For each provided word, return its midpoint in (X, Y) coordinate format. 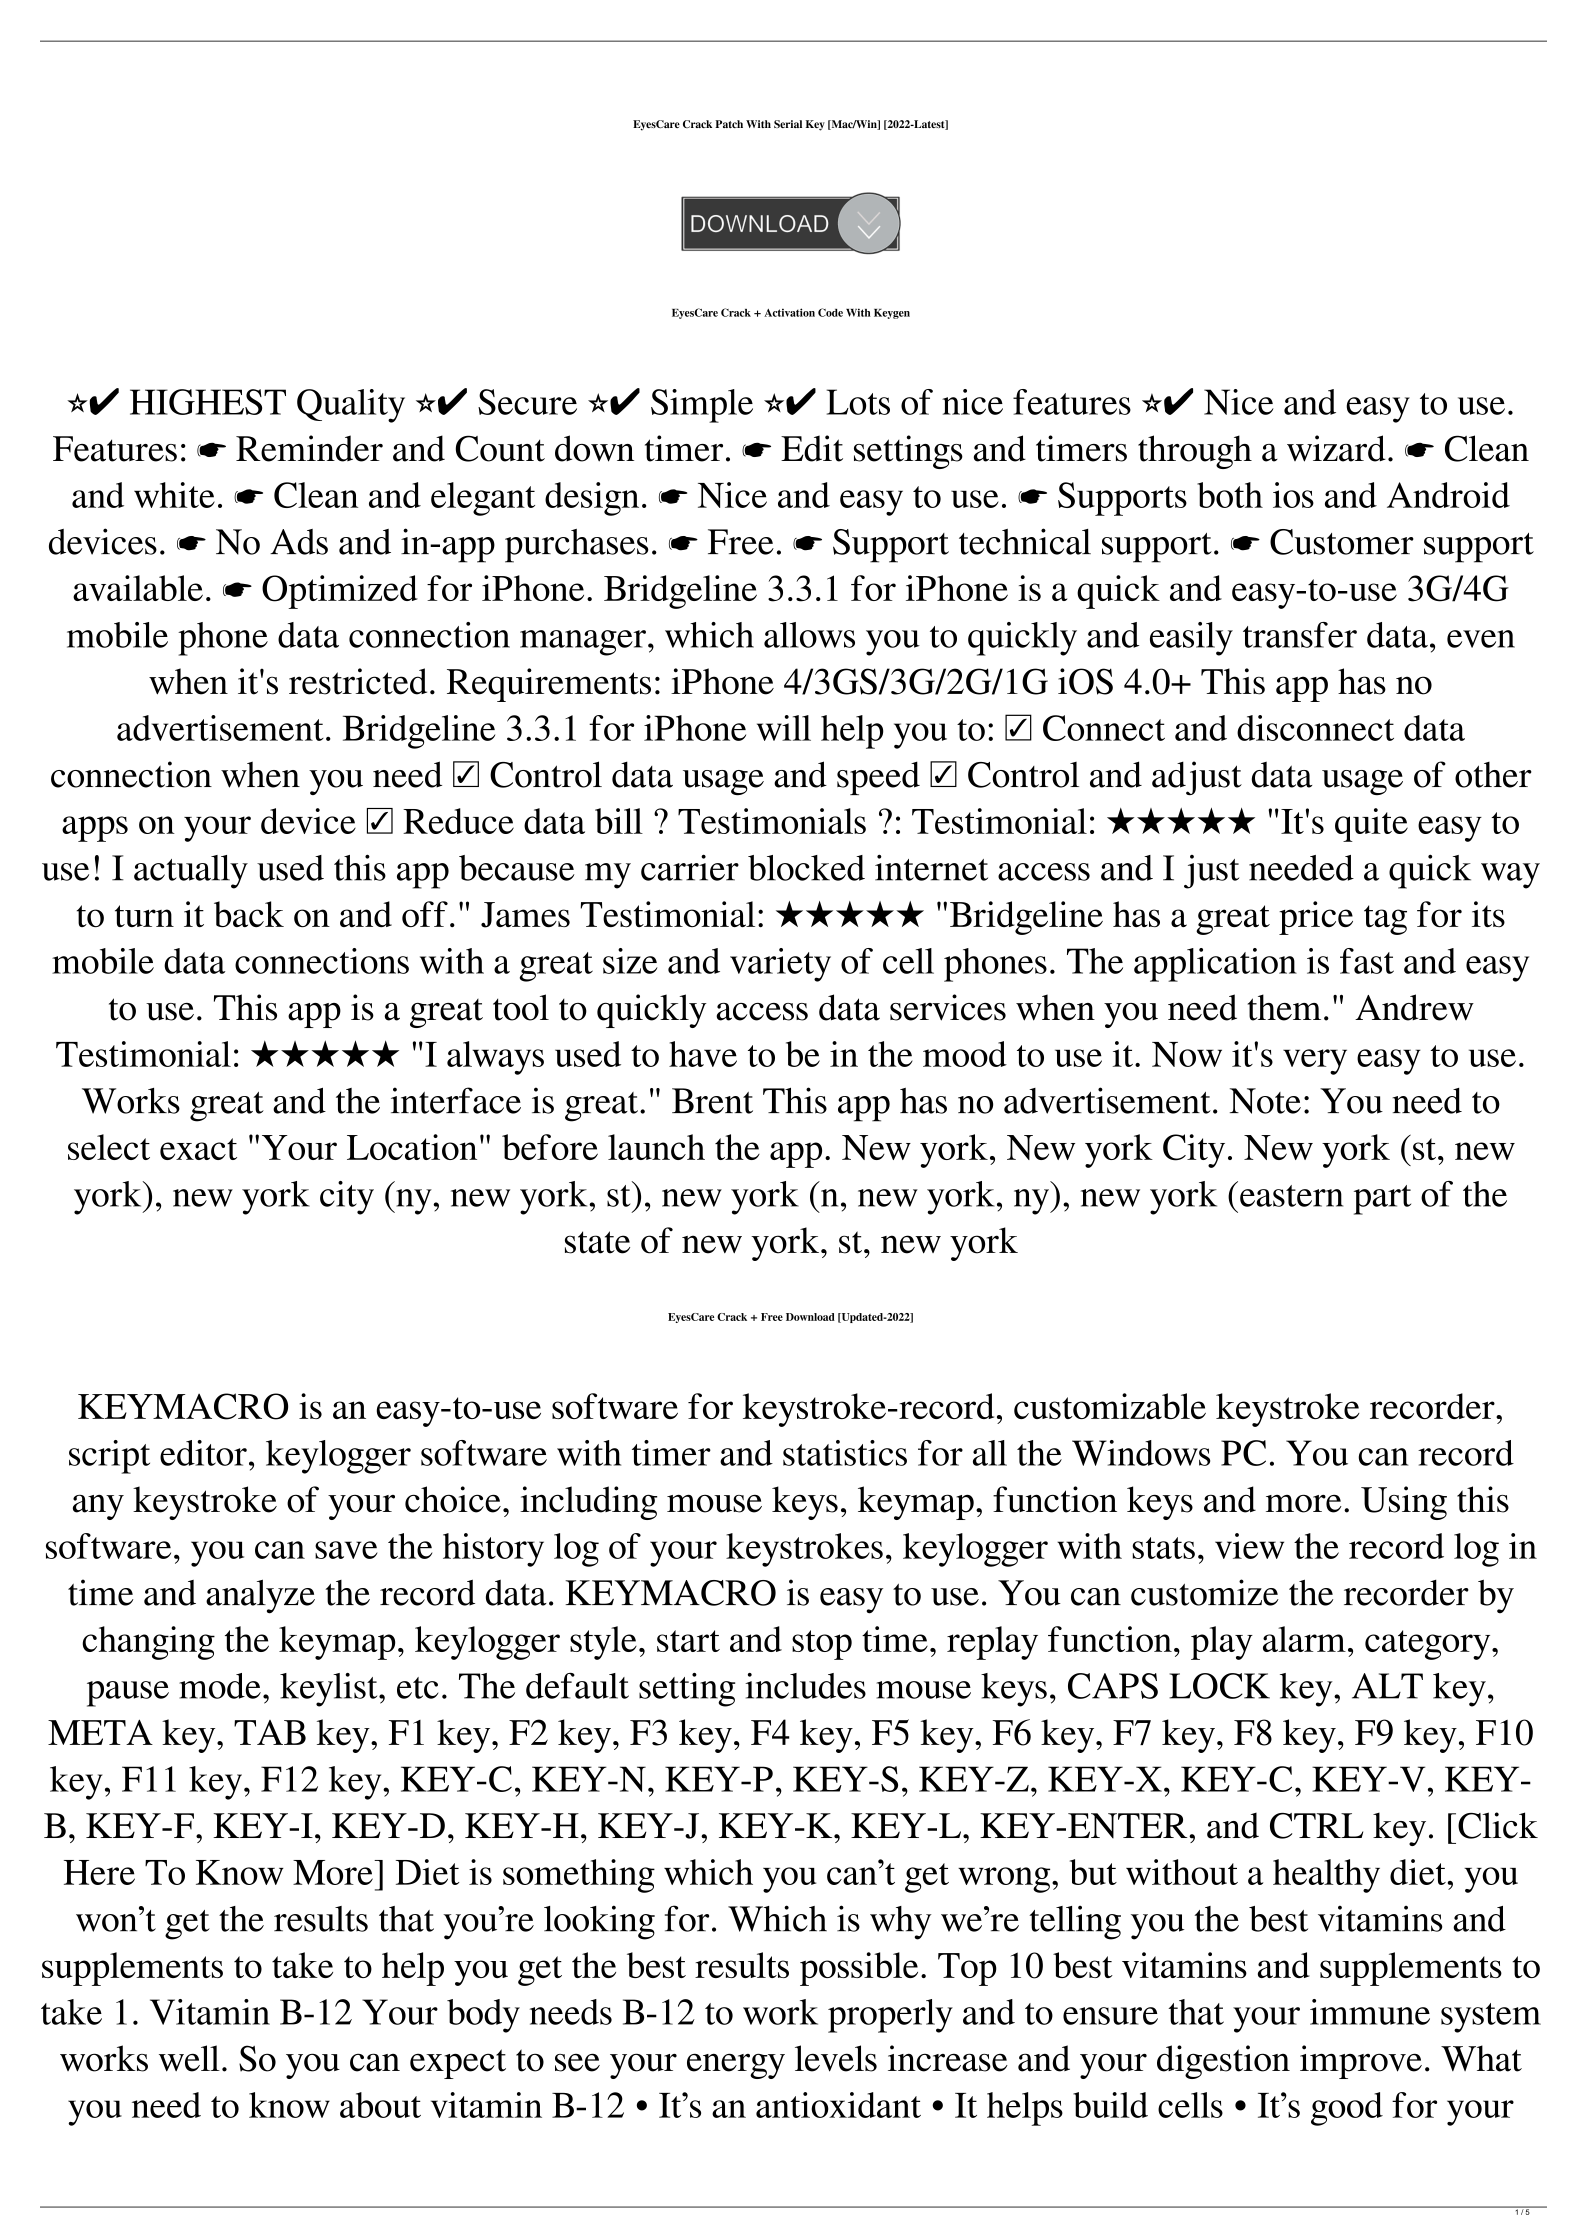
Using (1404, 1503)
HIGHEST (208, 402)
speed (878, 778)
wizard (1336, 448)
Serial (788, 124)
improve (1361, 2062)
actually (191, 872)
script (109, 1457)
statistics (845, 1453)
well (189, 2058)
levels (836, 2058)
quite (1371, 825)
